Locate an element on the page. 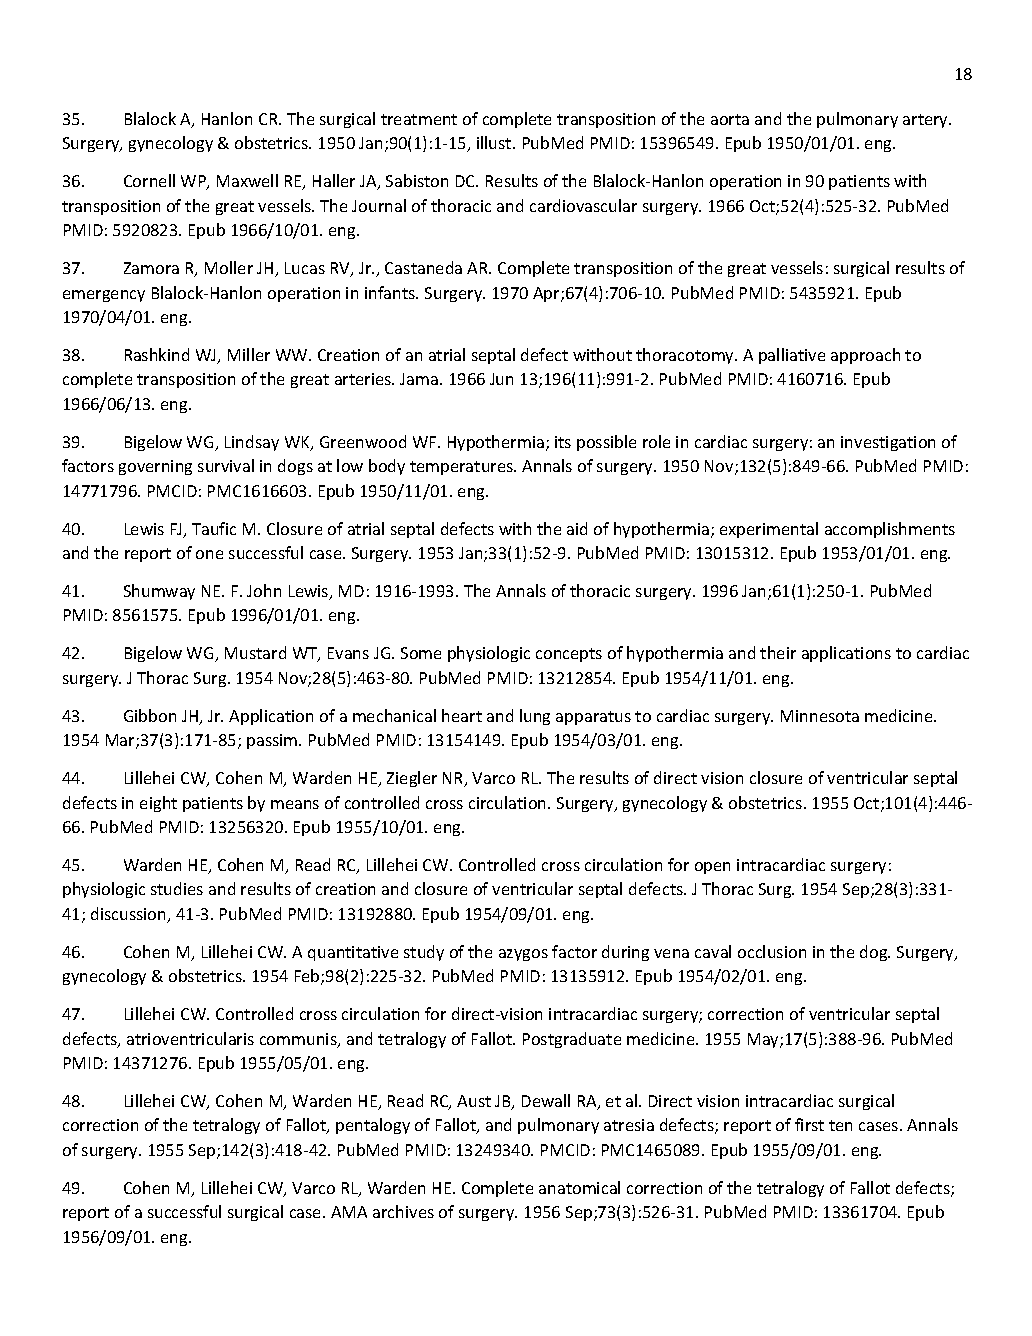  artery is located at coordinates (927, 121).
